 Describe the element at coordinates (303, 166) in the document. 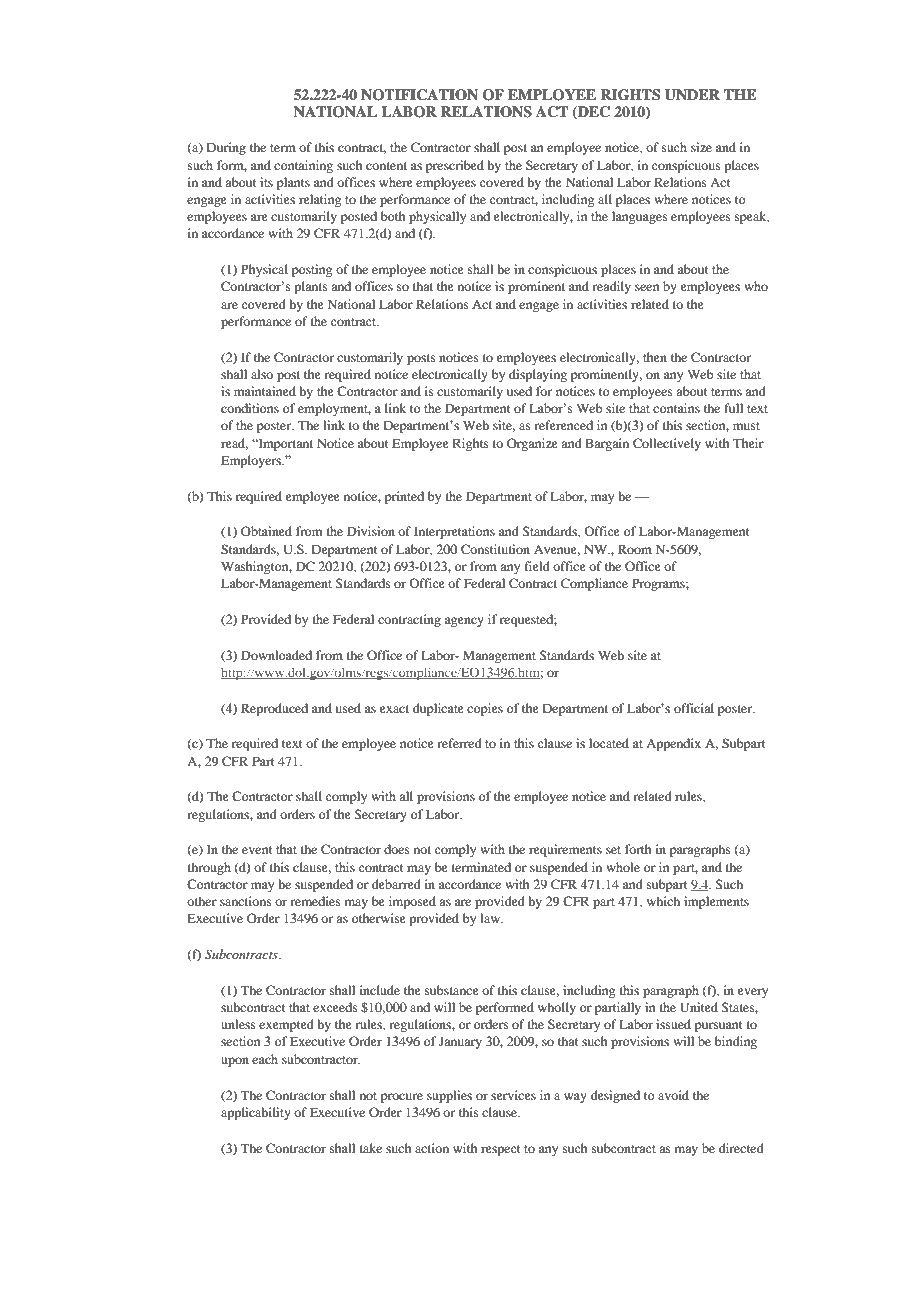

I see `containing` at that location.
